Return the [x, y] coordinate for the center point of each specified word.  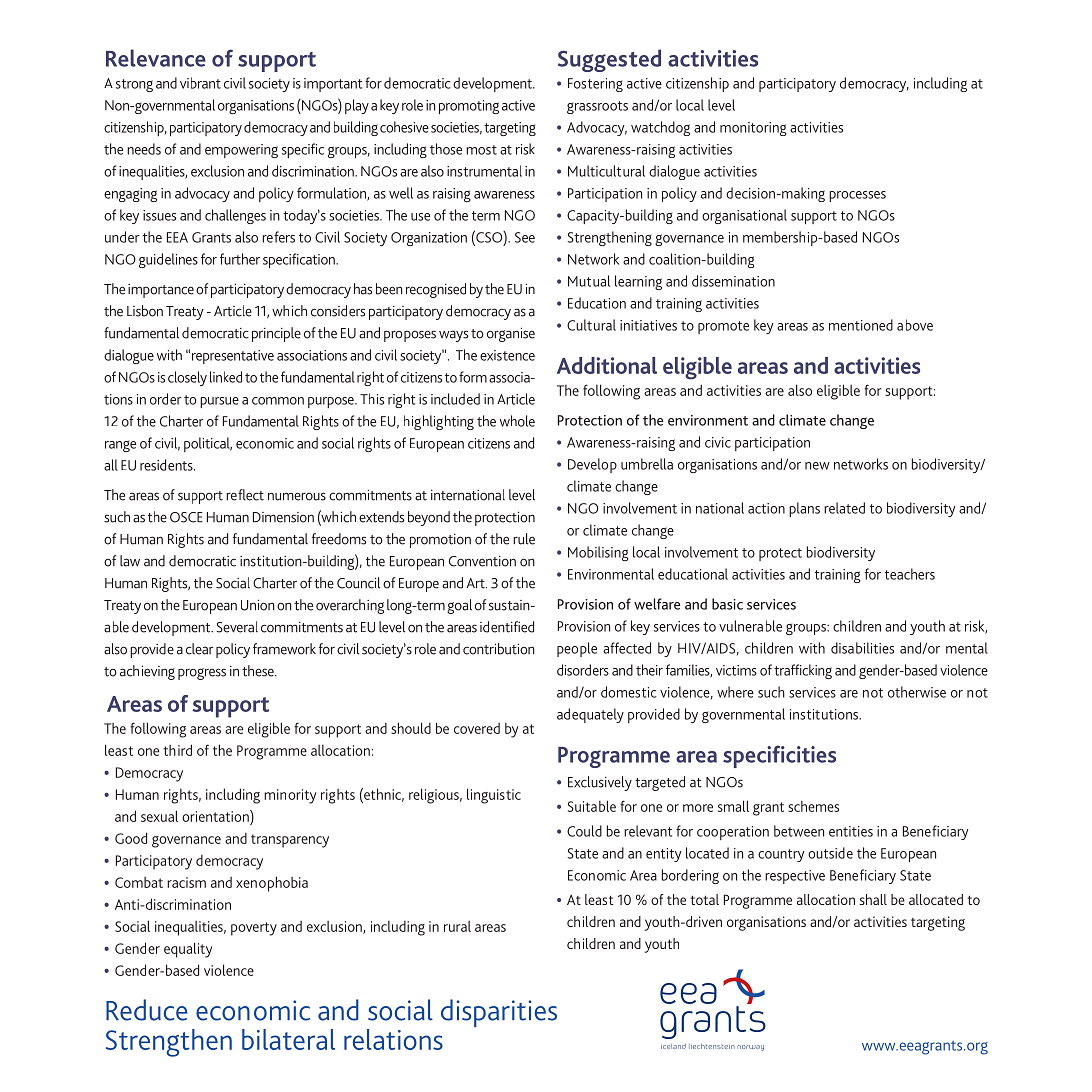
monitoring [753, 129]
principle [276, 334]
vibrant [200, 83]
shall [873, 899]
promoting [469, 107]
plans [804, 509]
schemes [813, 806]
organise [511, 334]
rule [524, 539]
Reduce [147, 1010]
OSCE [186, 517]
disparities [499, 1013]
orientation [216, 816]
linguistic [494, 796]
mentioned [861, 325]
